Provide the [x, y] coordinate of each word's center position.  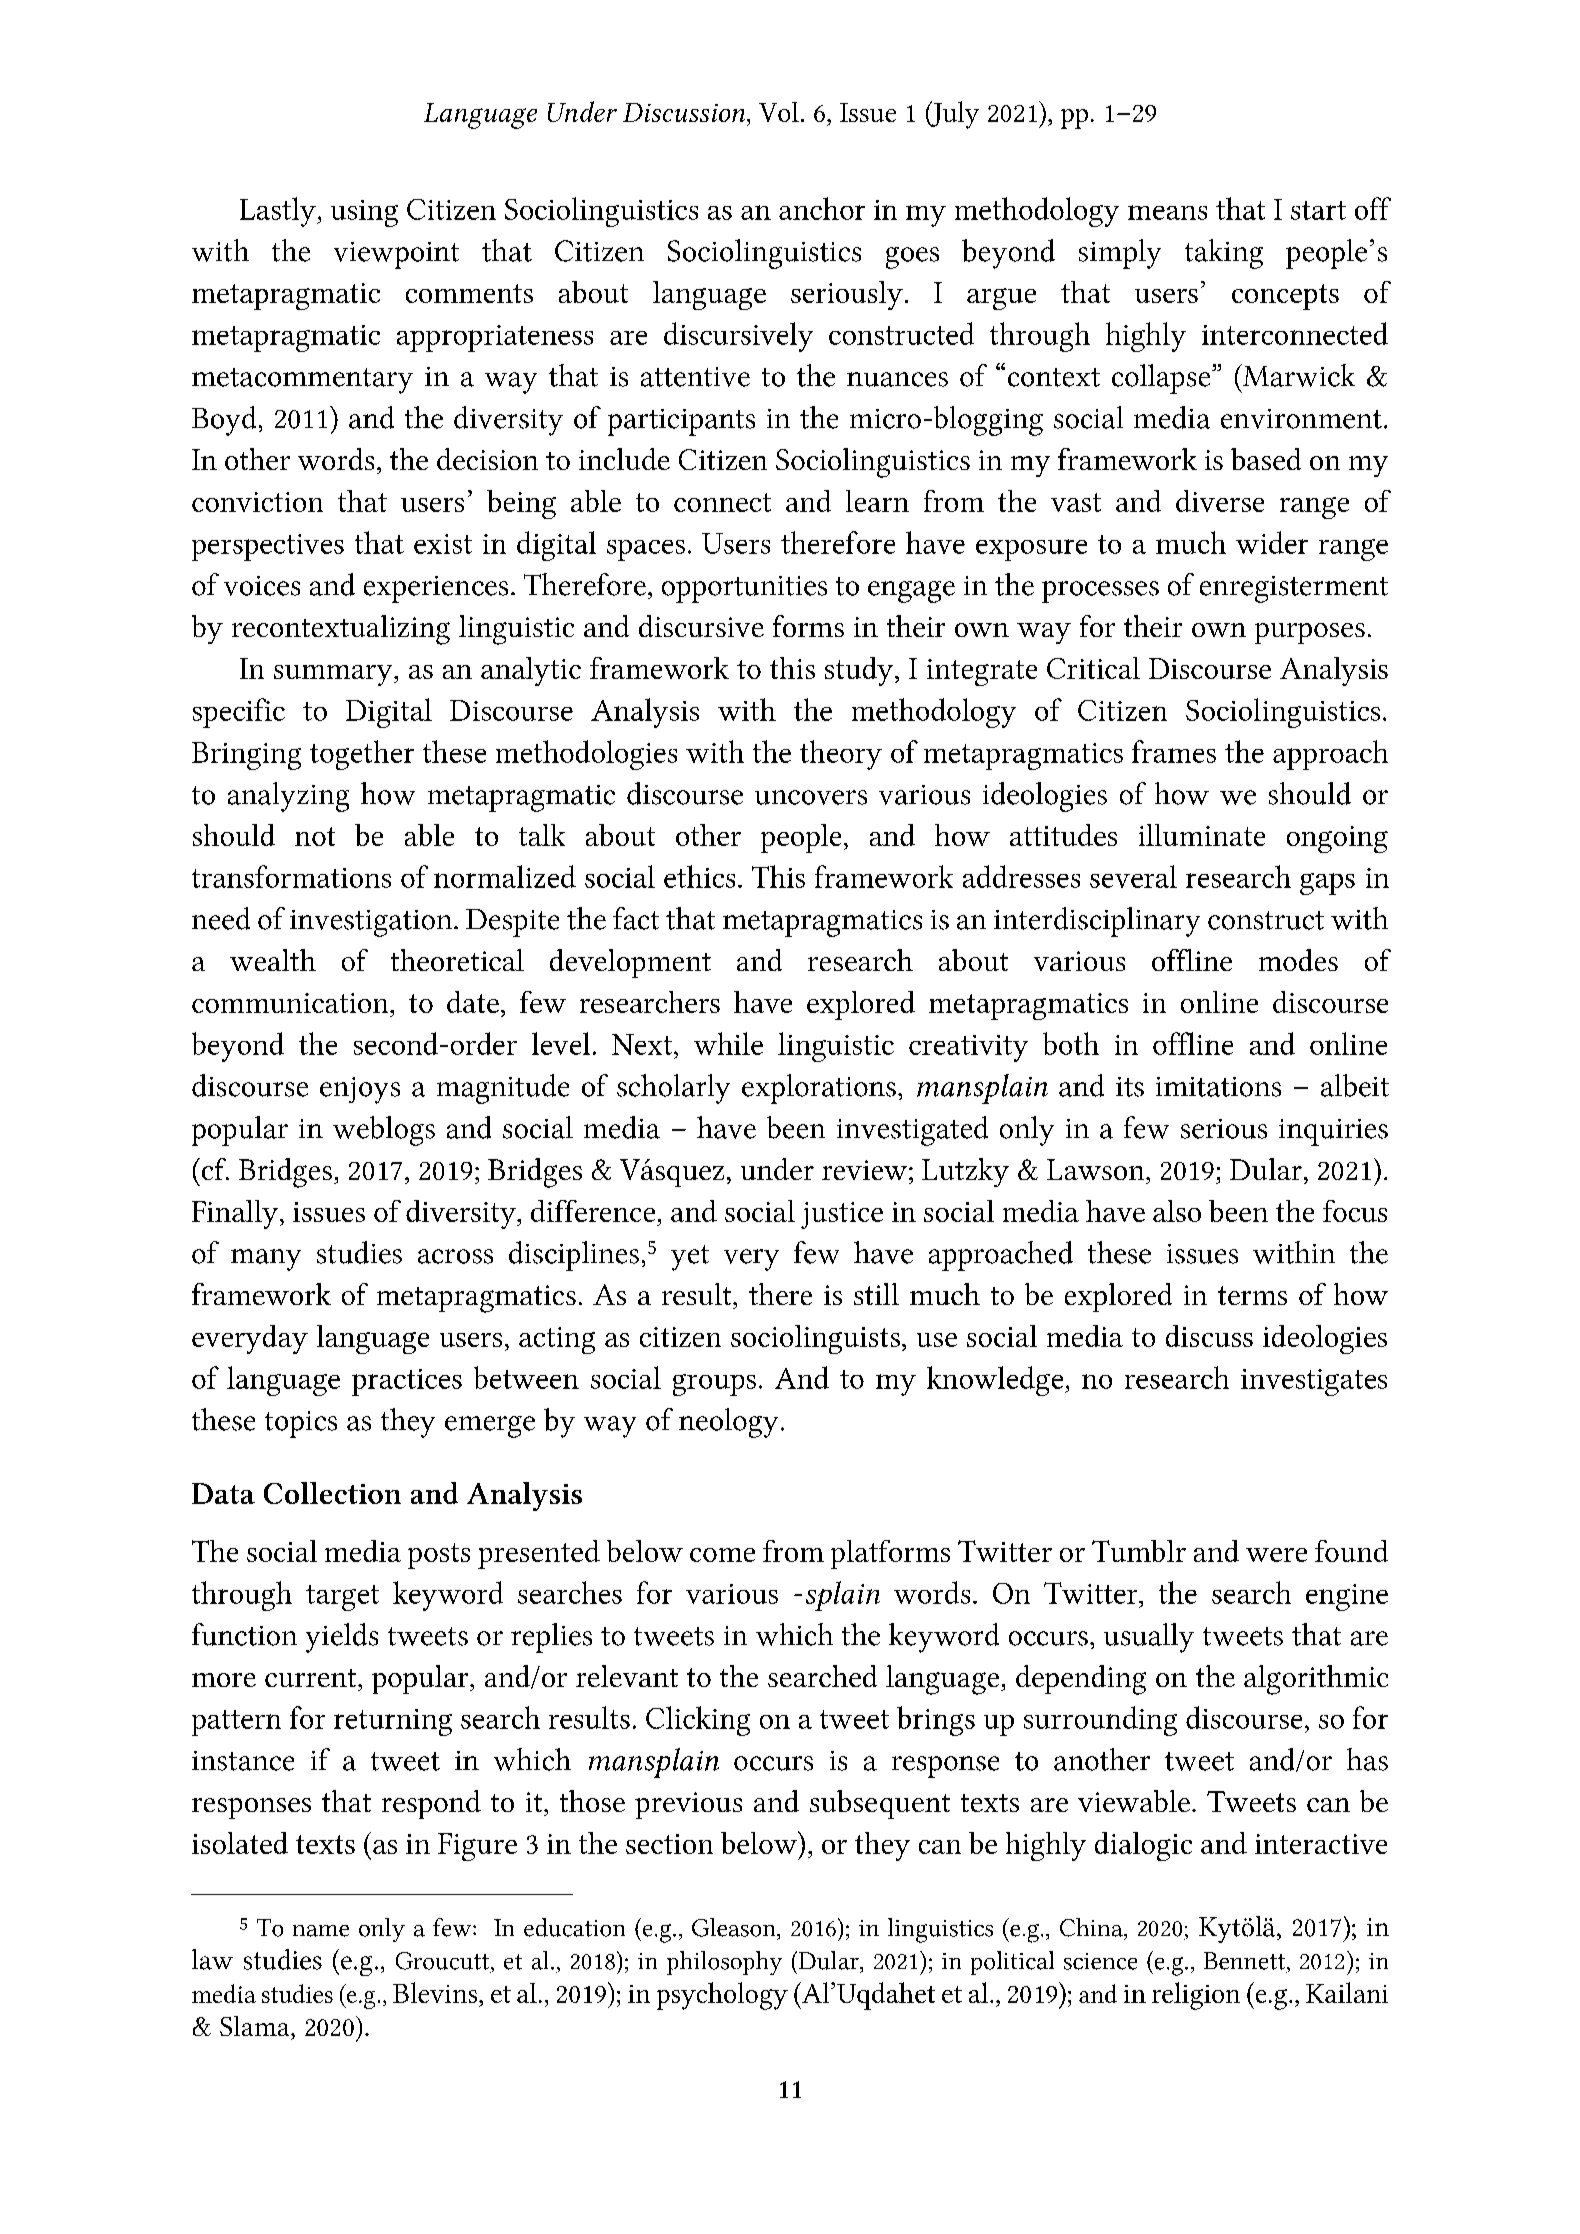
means [1167, 212]
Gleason [735, 1927]
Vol [779, 112]
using [364, 213]
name [321, 1931]
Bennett [1244, 1961]
